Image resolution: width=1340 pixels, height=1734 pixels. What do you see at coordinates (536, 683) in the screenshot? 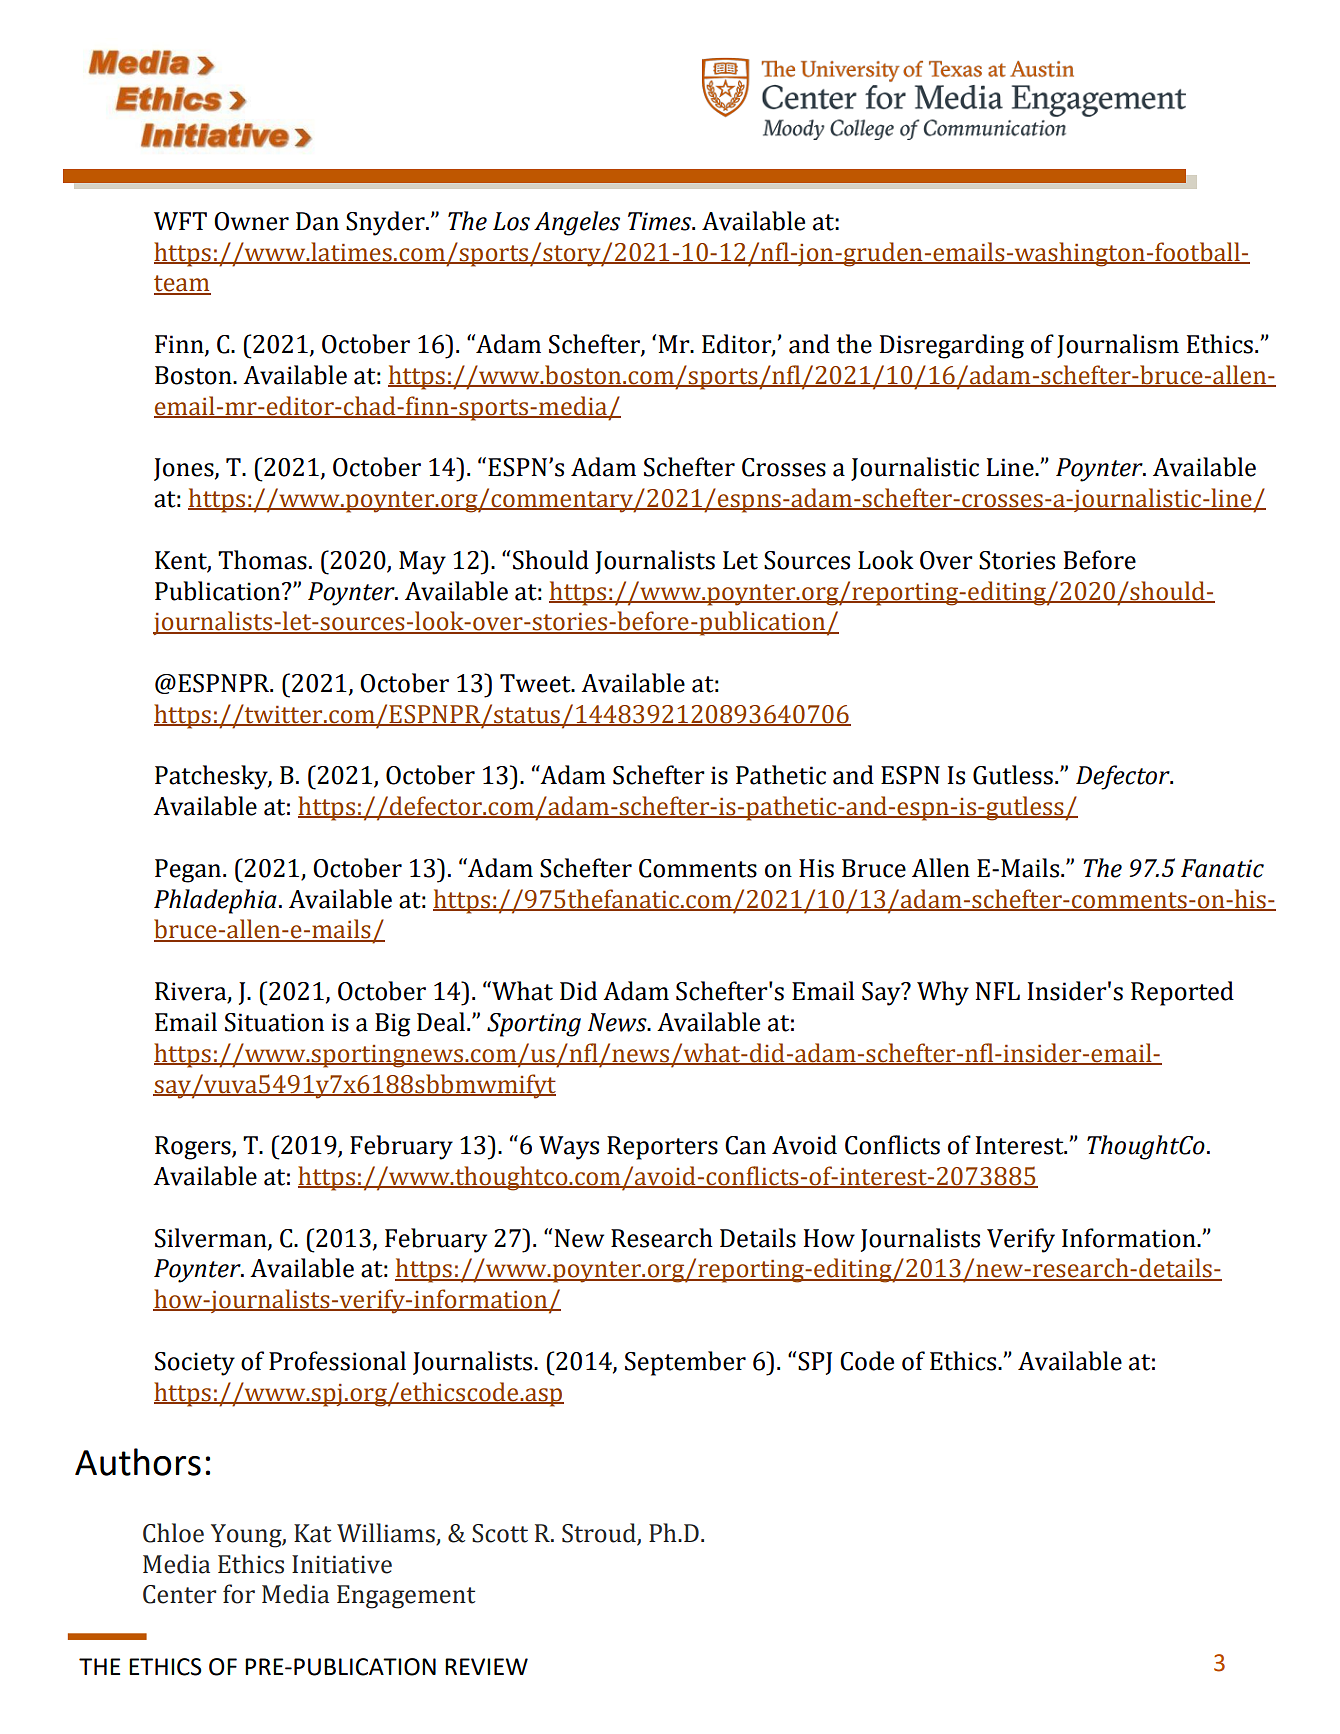
I see `Tweet` at bounding box center [536, 683].
